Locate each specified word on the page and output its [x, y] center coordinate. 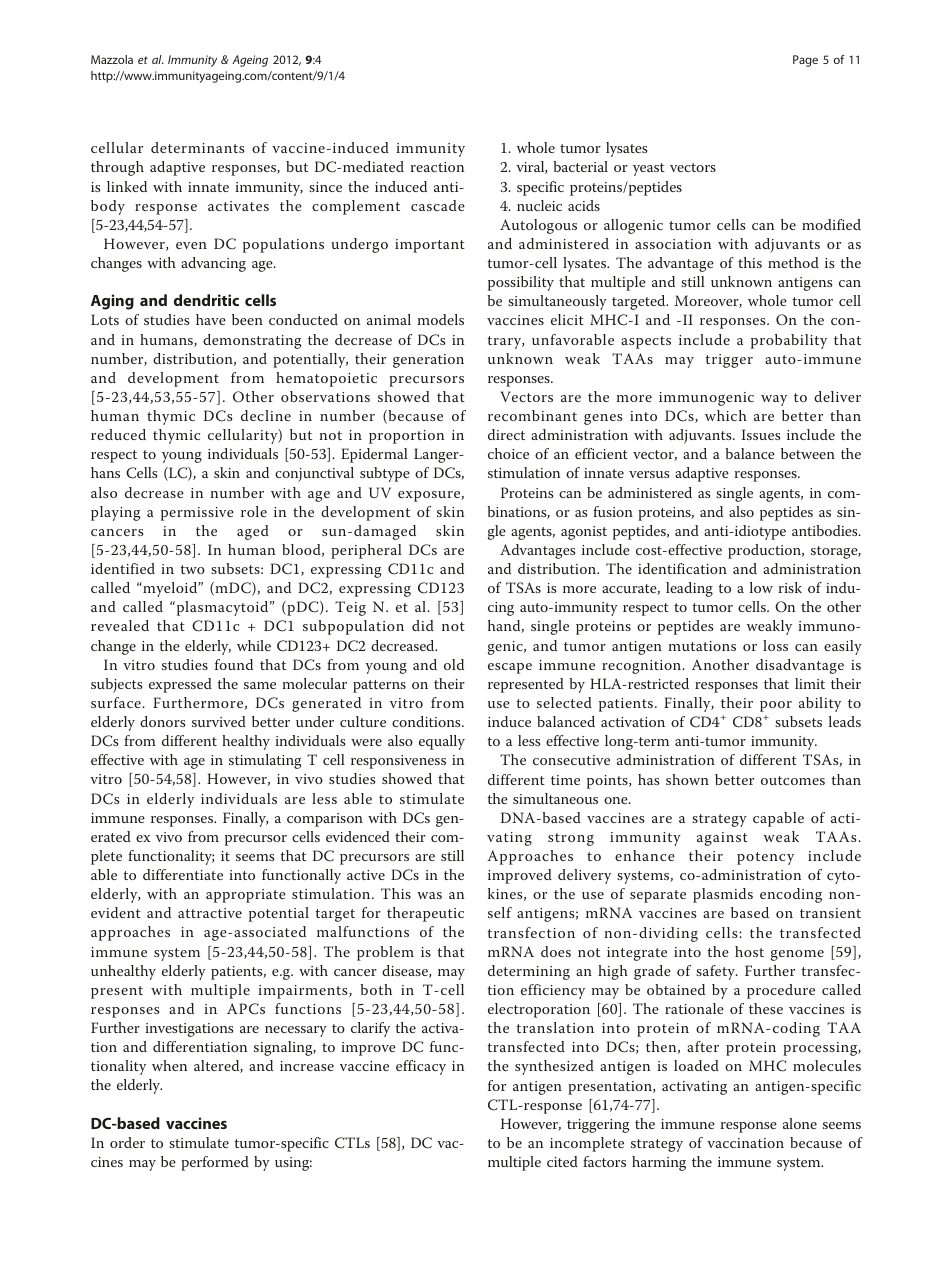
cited [562, 1161]
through [117, 168]
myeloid [170, 589]
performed [215, 1163]
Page [805, 61]
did [423, 625]
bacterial [580, 166]
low [761, 587]
